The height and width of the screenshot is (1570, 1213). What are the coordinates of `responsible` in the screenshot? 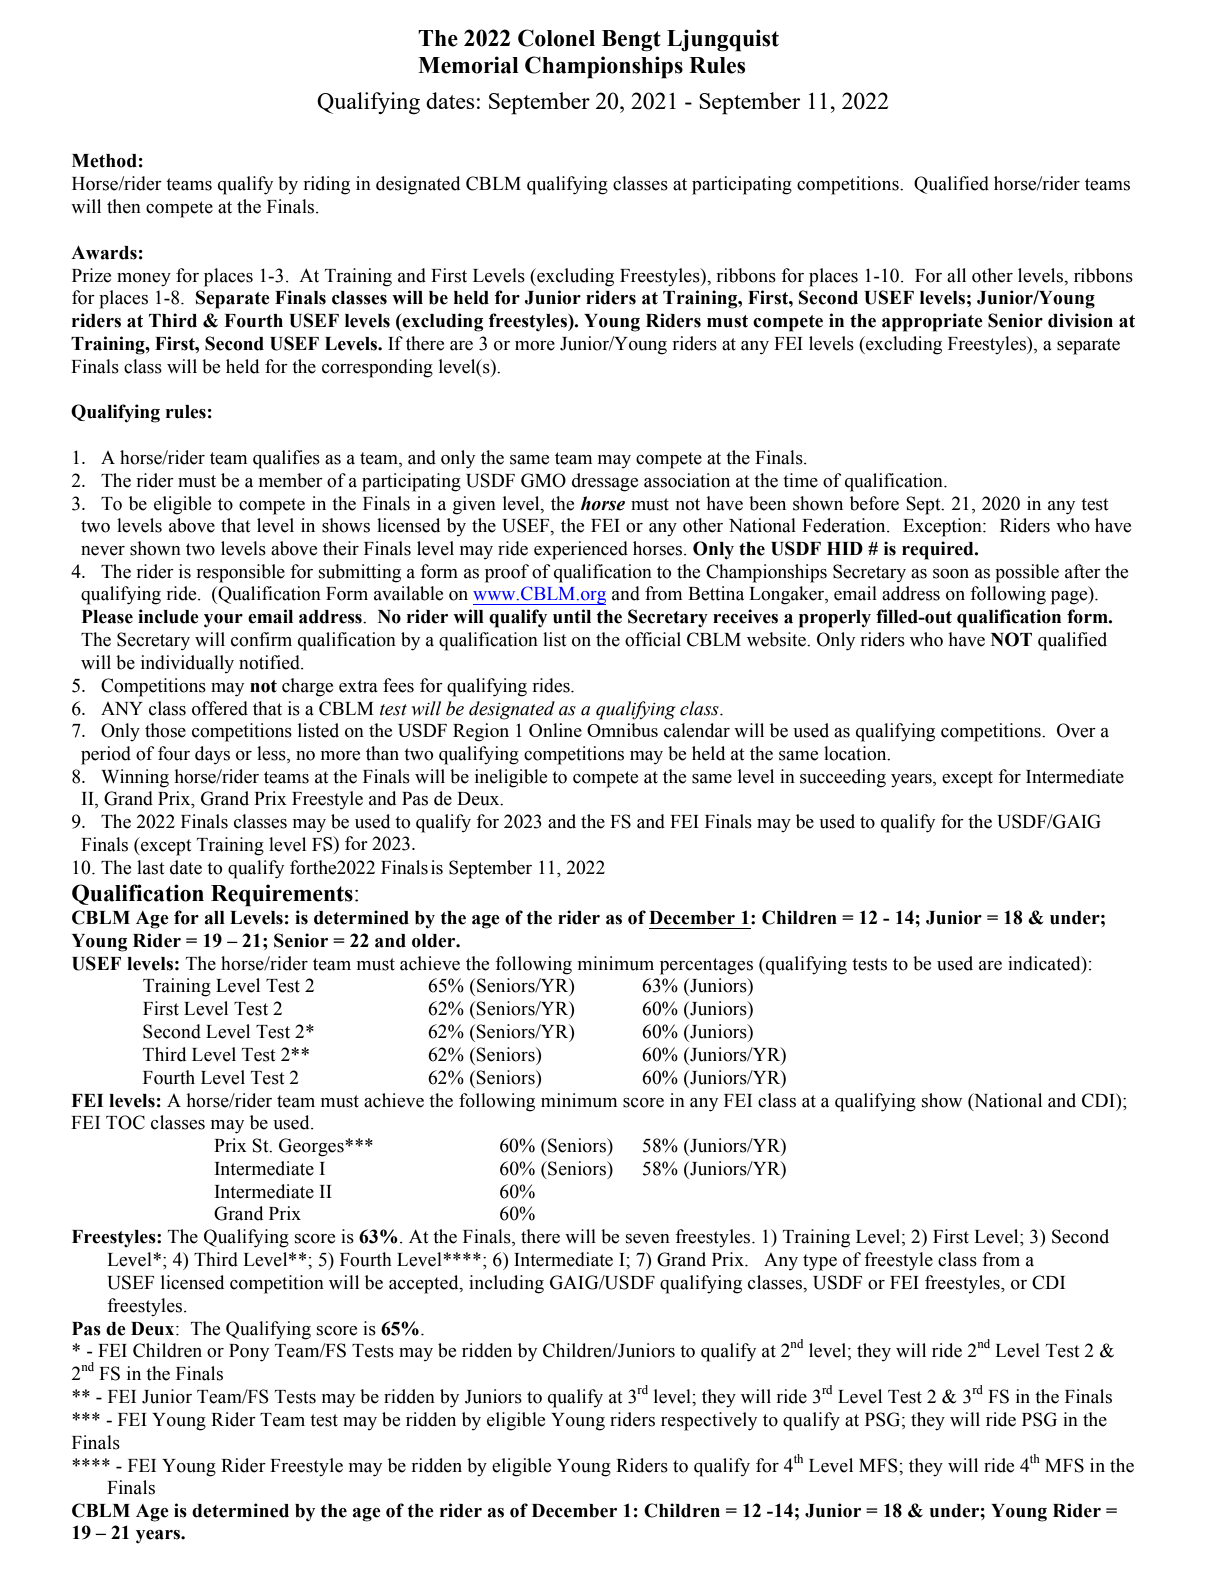 It's located at (240, 573).
